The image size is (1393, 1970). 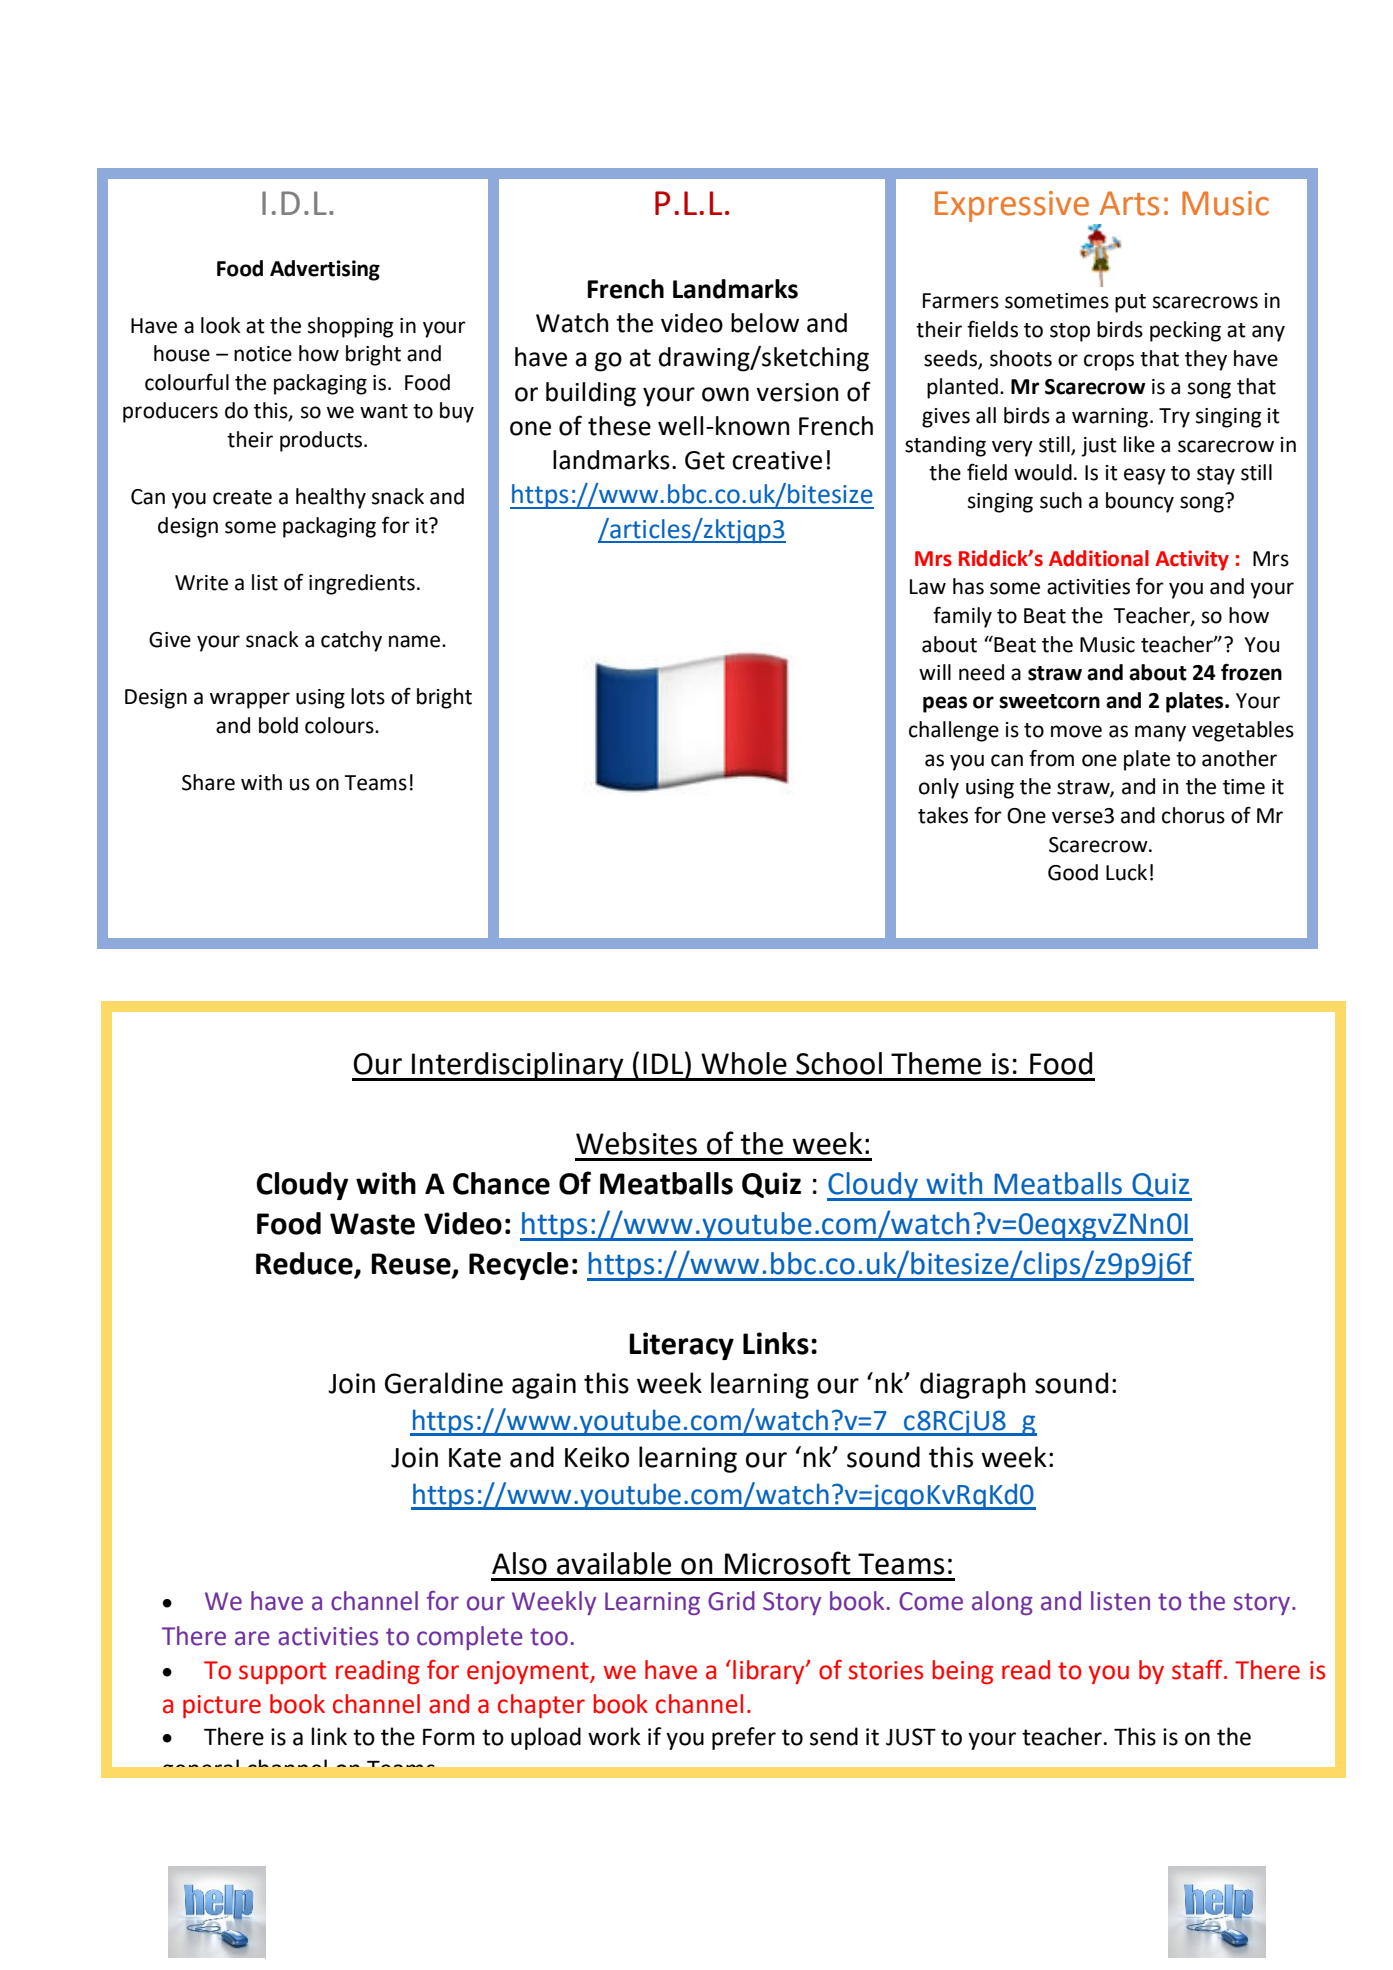 What do you see at coordinates (945, 704) in the document?
I see `peas` at bounding box center [945, 704].
